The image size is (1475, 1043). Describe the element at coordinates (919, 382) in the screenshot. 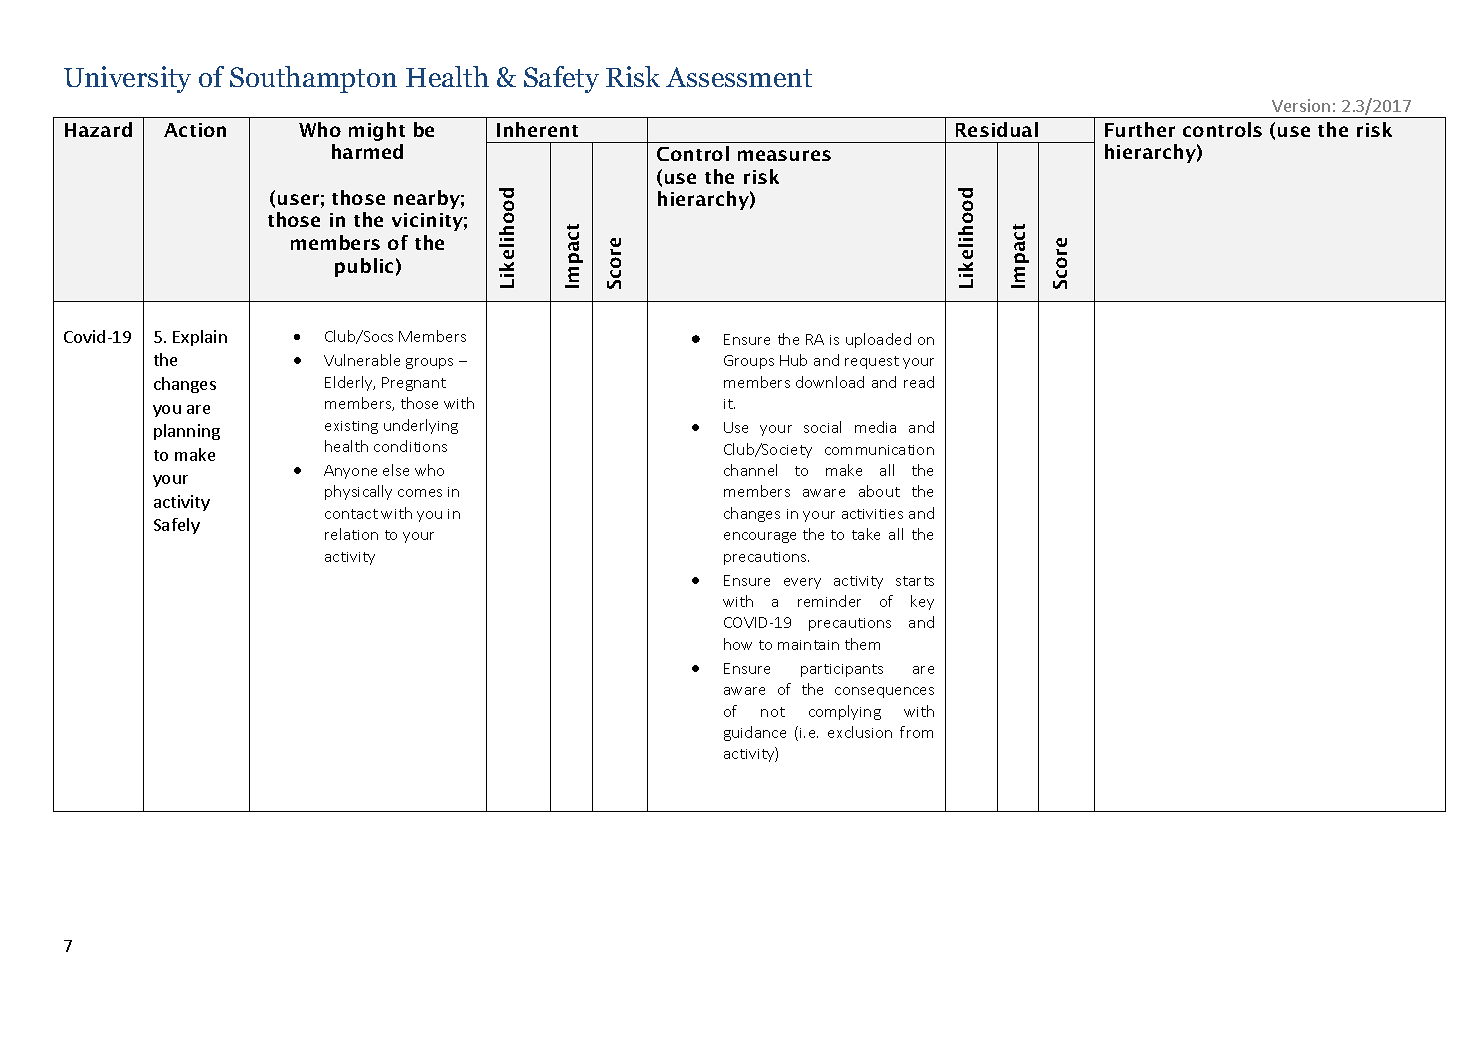

I see `read` at that location.
